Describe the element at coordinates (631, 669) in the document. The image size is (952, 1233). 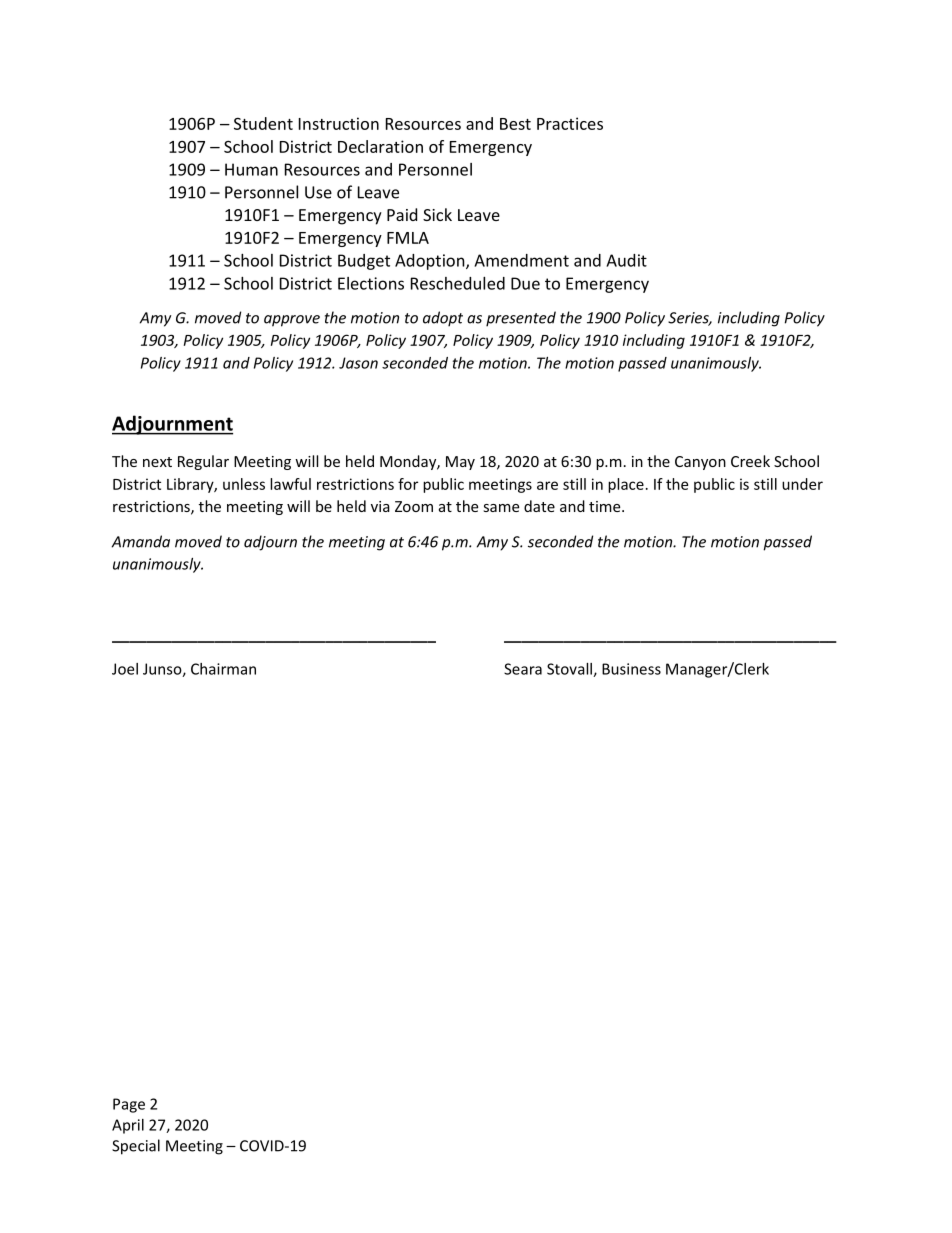
I see `Business` at that location.
